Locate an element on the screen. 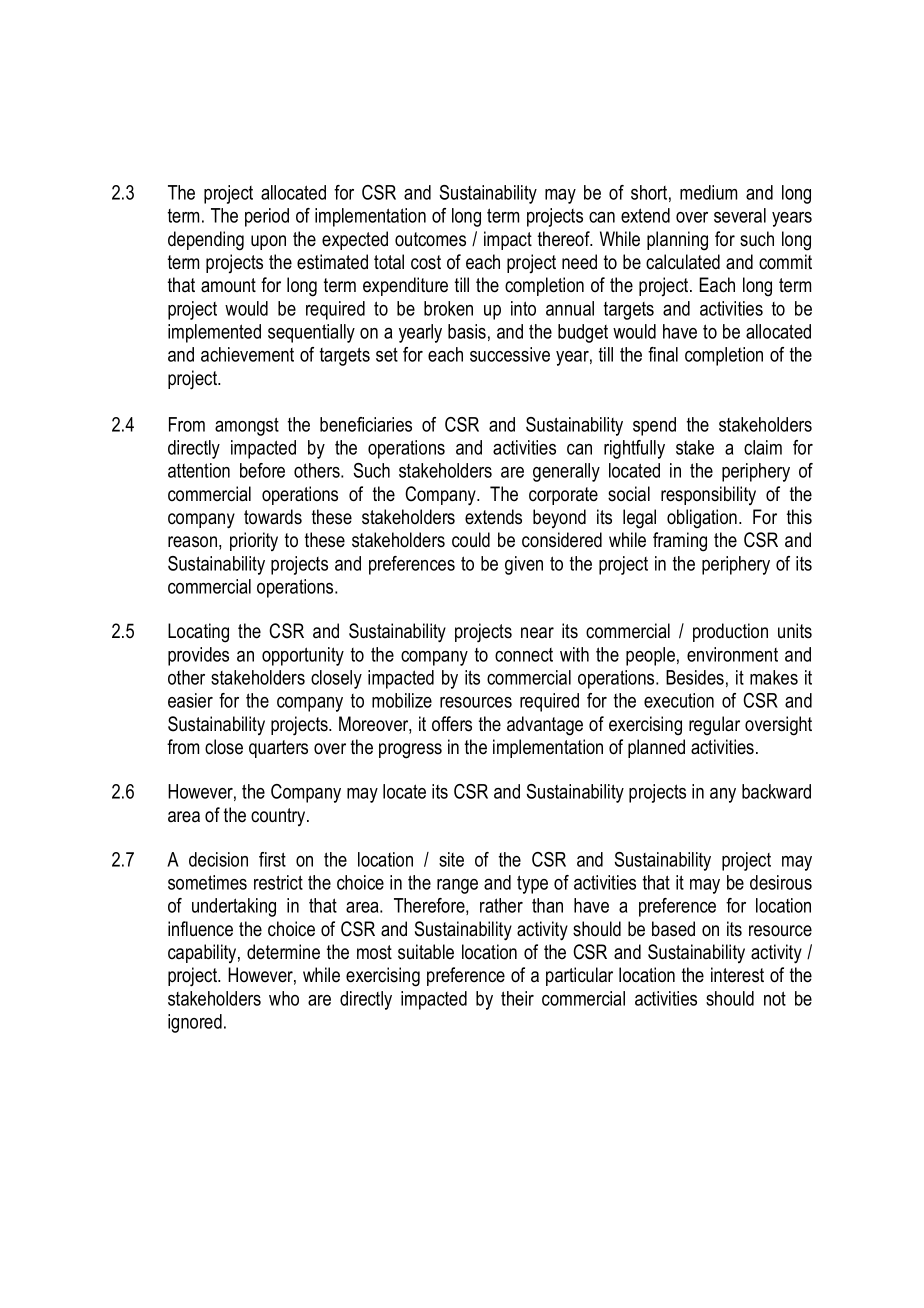 Image resolution: width=924 pixels, height=1308 pixels. who is located at coordinates (284, 998).
